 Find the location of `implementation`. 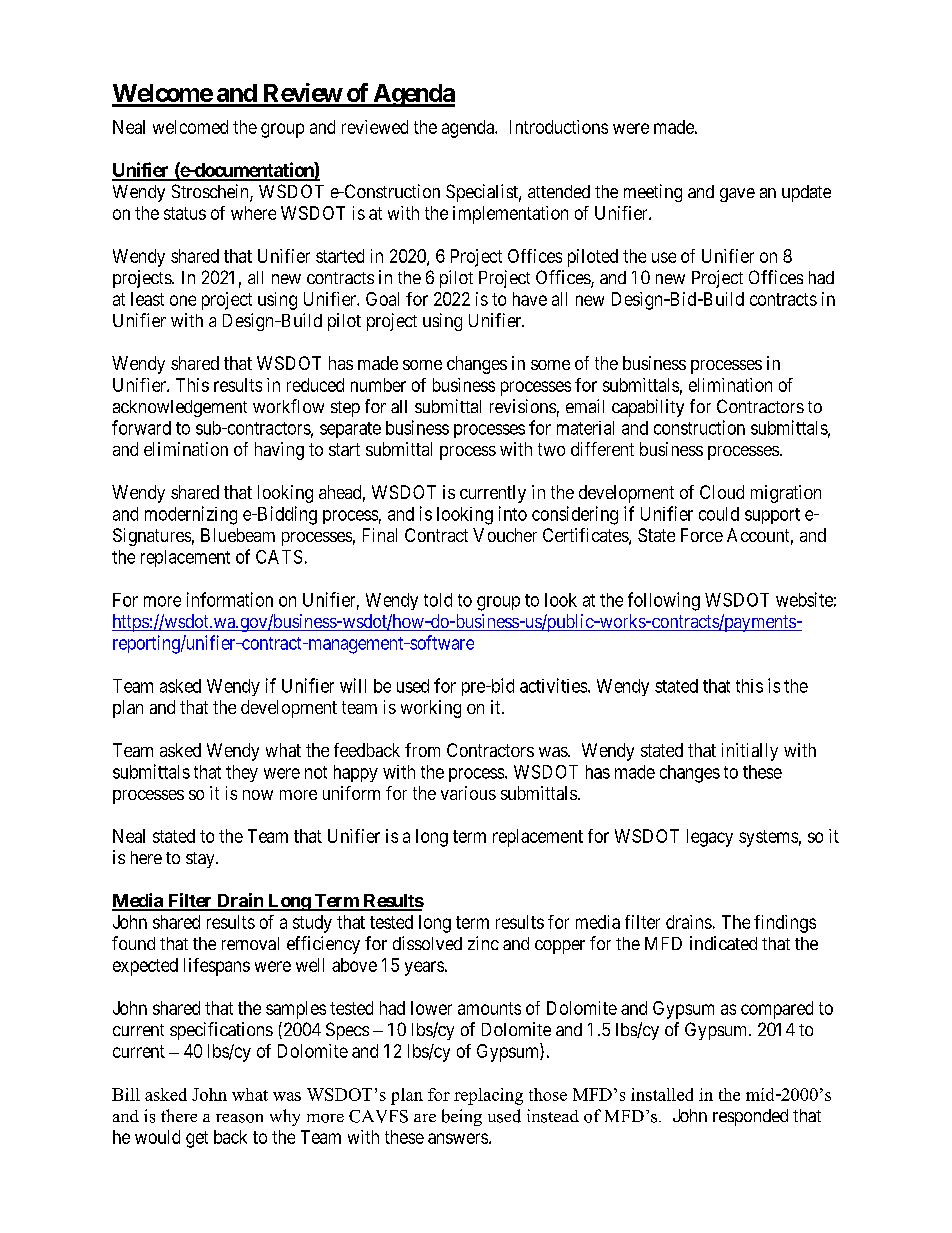

implementation is located at coordinates (510, 215).
